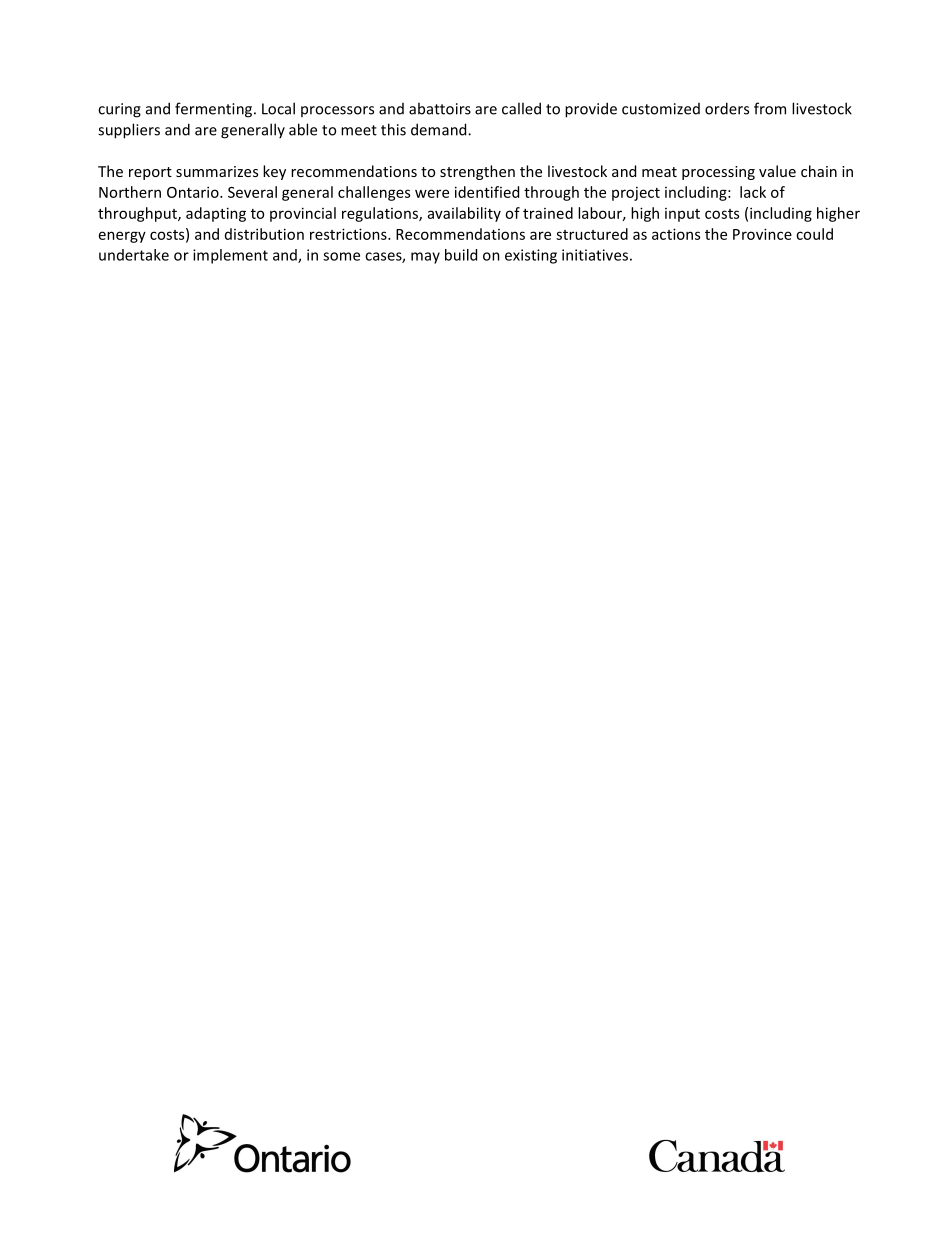 Image resolution: width=952 pixels, height=1233 pixels. What do you see at coordinates (487, 192) in the image?
I see `identified` at bounding box center [487, 192].
